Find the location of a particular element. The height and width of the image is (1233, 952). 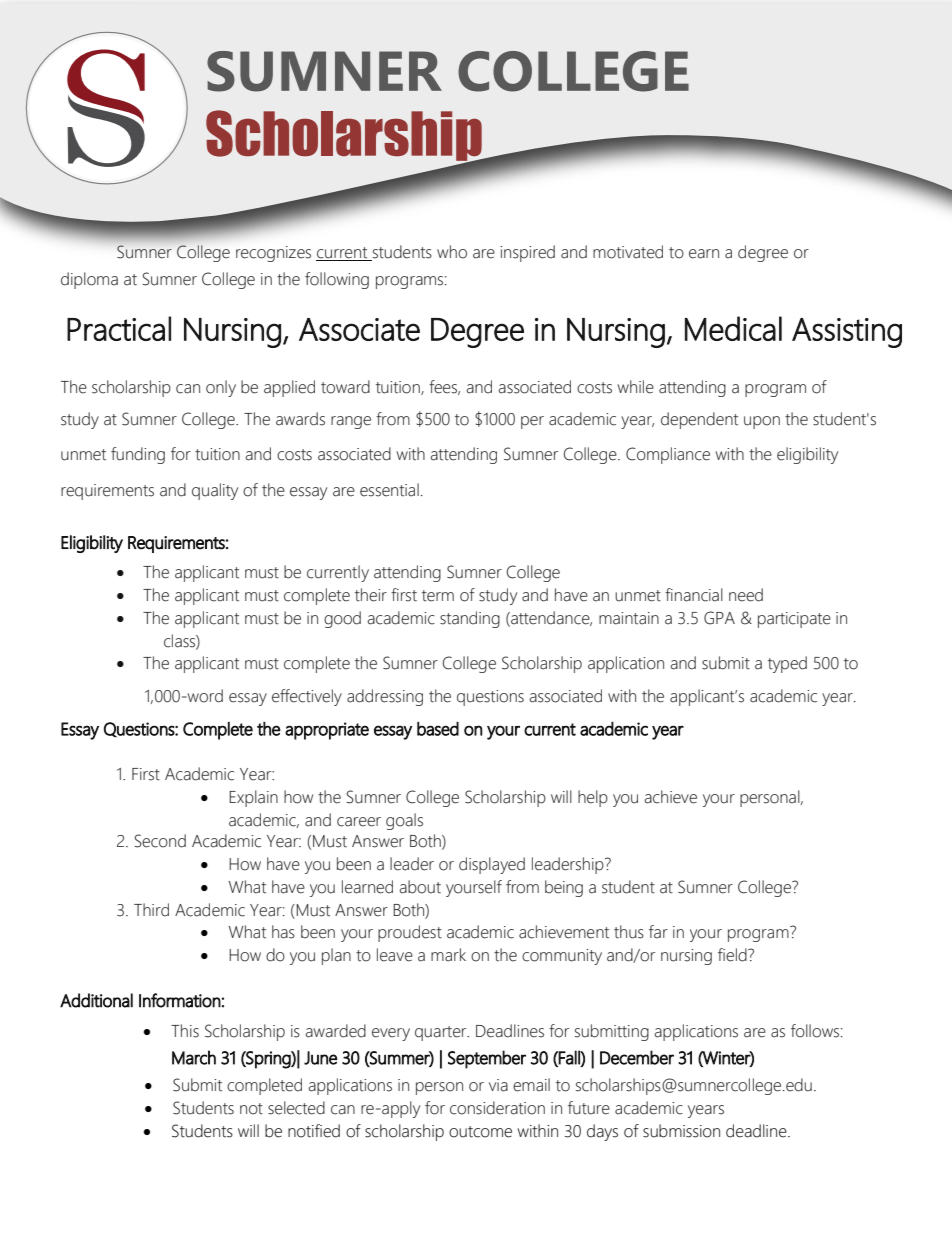

diploma is located at coordinates (89, 280).
